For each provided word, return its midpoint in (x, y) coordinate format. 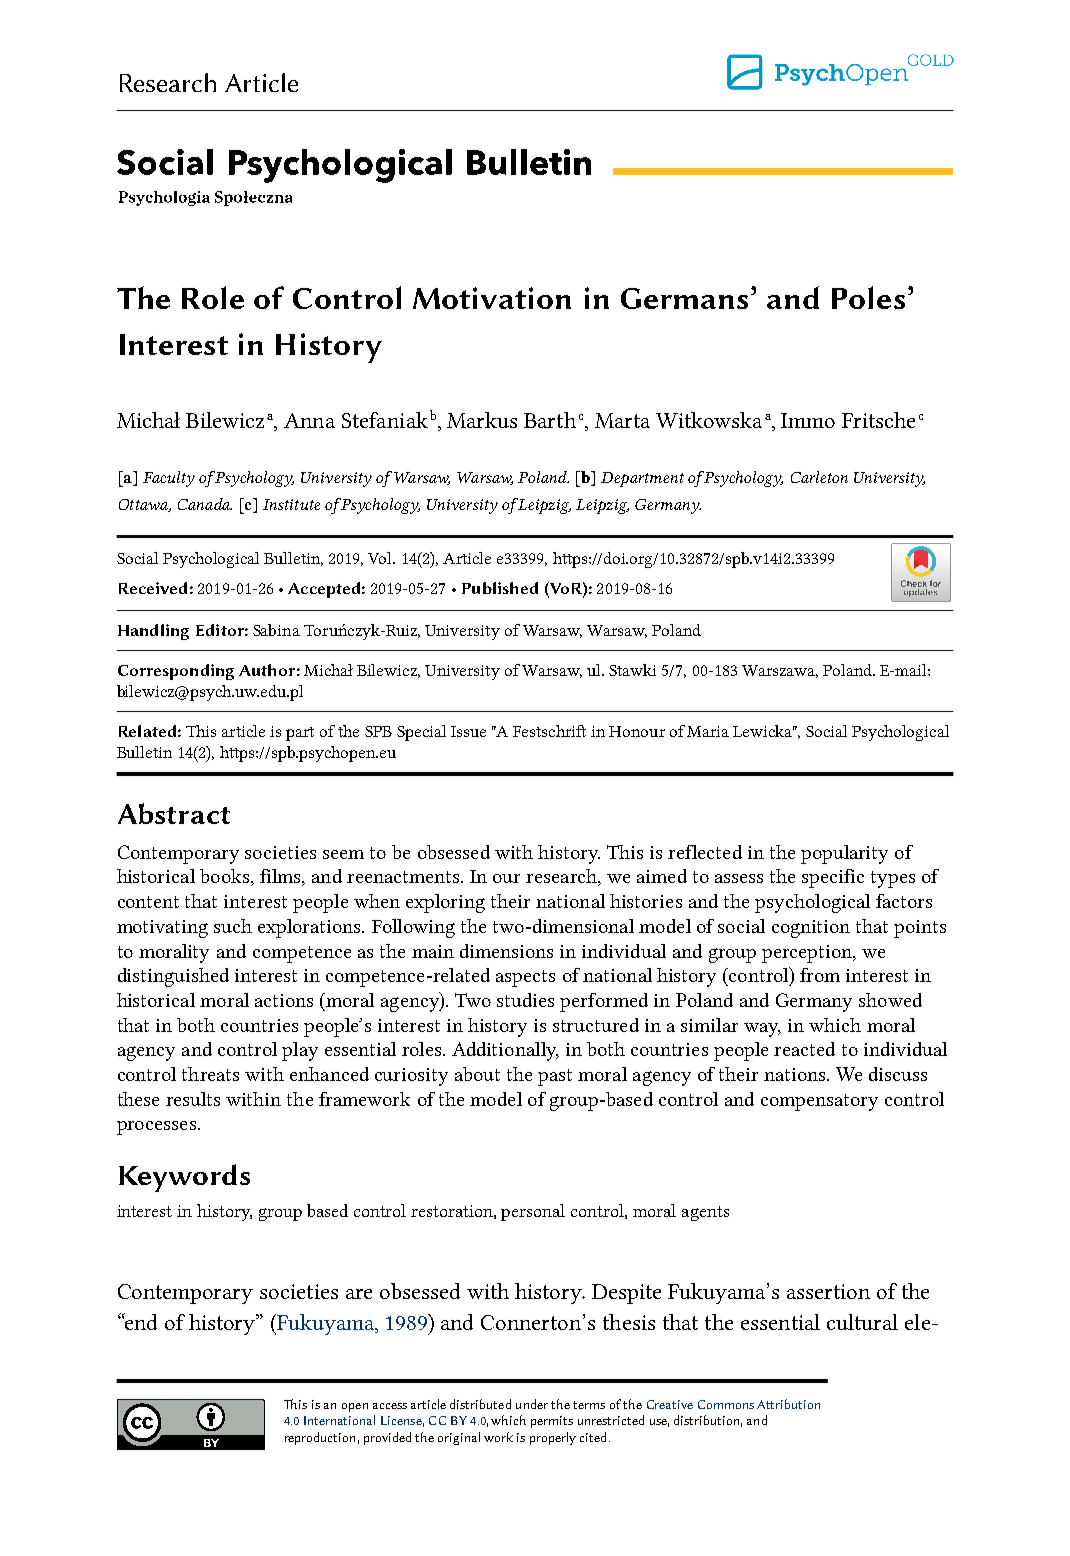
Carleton (819, 477)
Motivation (492, 298)
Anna (309, 420)
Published (500, 588)
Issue (468, 731)
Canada (205, 504)
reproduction (320, 1438)
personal (533, 1212)
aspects (525, 978)
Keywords (184, 1178)
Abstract (174, 813)
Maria (708, 731)
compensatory (819, 1102)
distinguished (173, 977)
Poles (868, 297)
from (820, 975)
